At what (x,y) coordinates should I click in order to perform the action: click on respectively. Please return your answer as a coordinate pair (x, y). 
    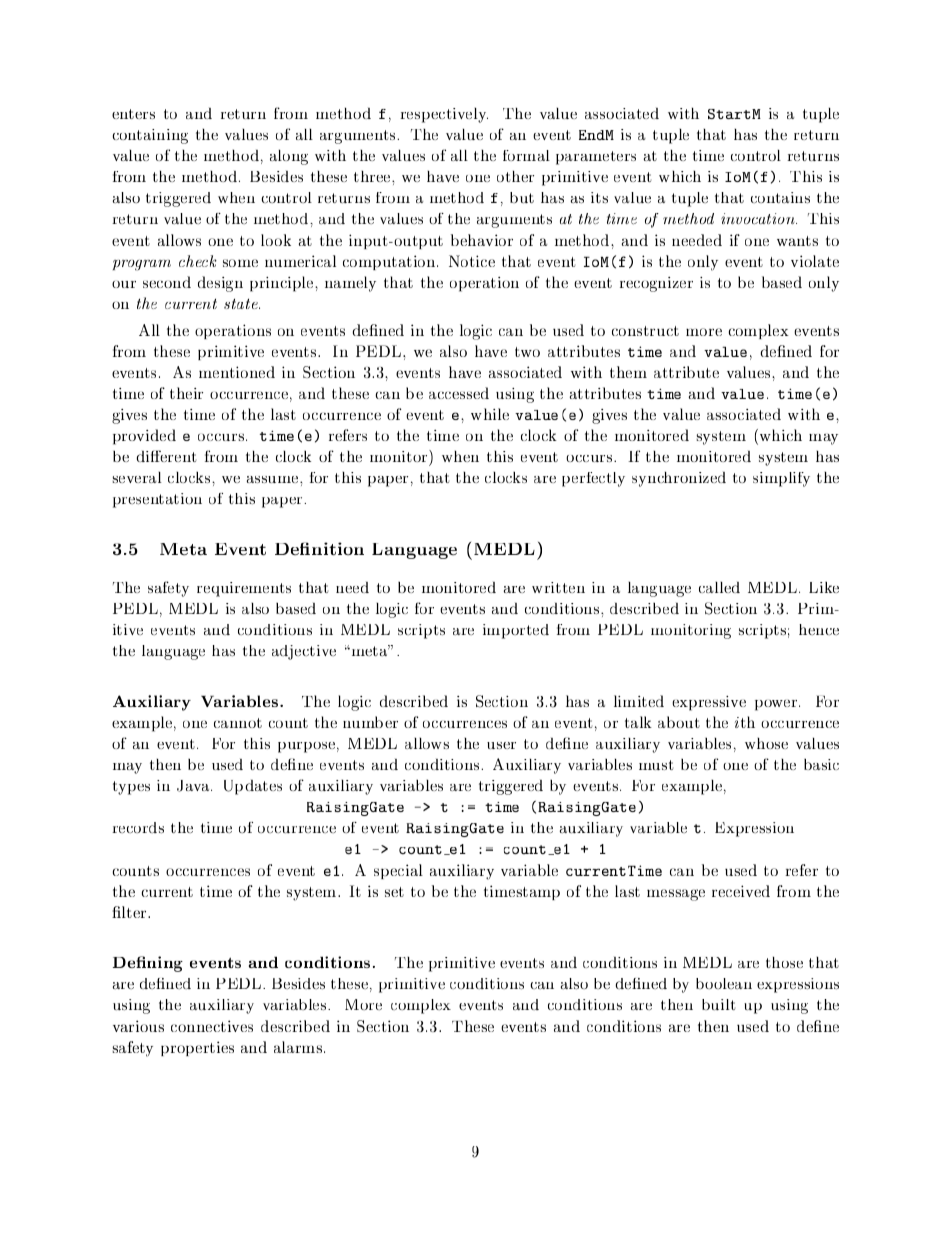
    Looking at the image, I should click on (444, 115).
